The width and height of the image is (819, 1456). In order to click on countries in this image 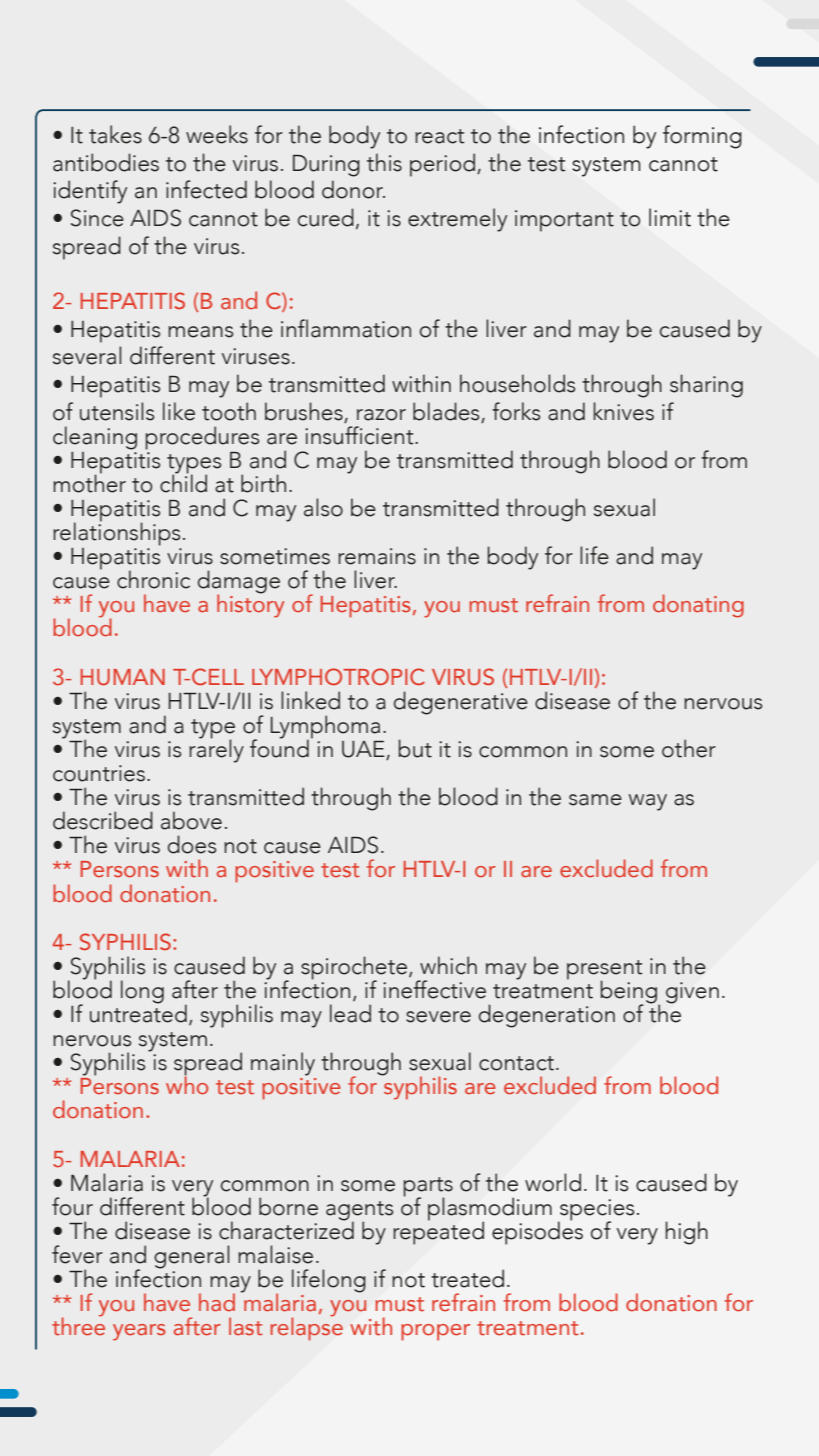, I will do `click(99, 773)`.
